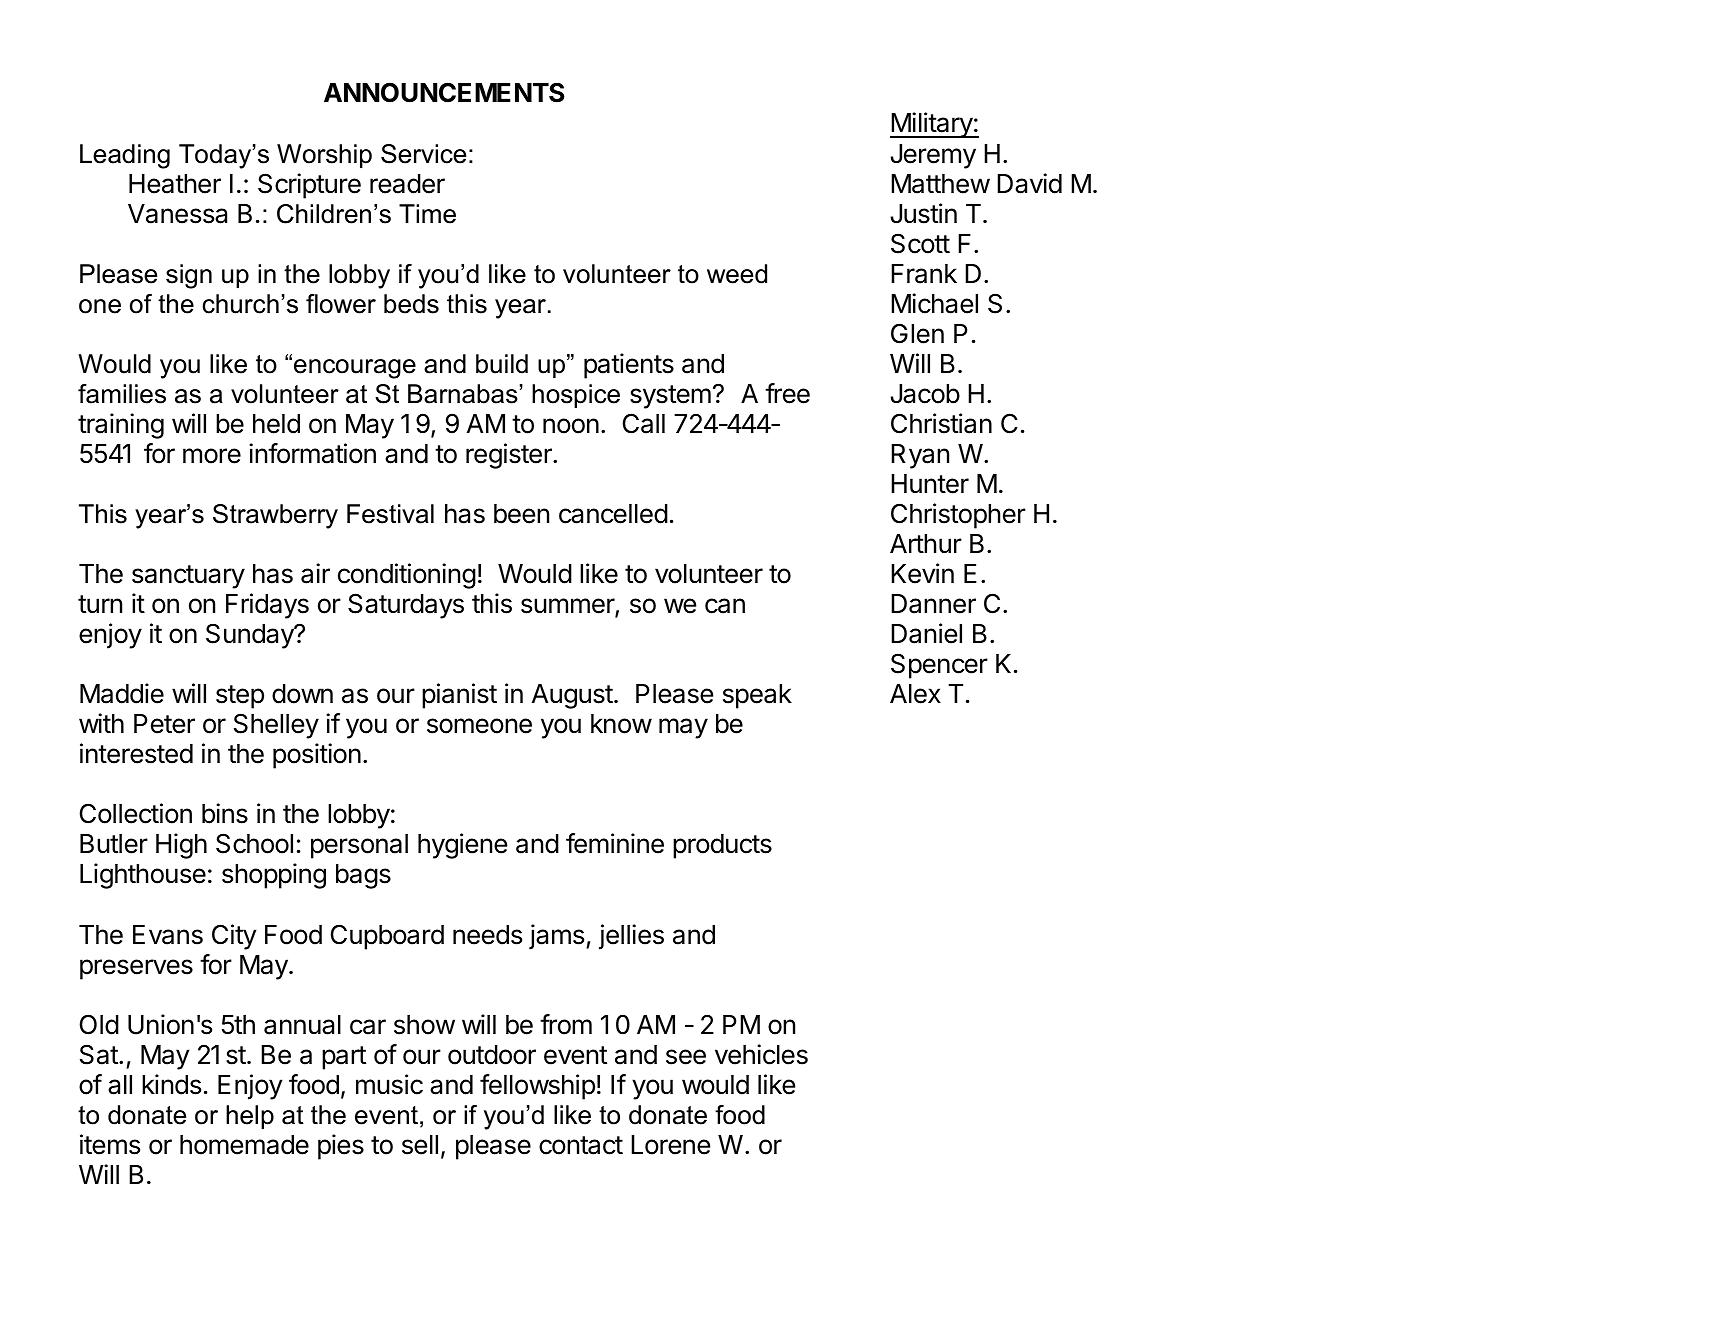 This document has height=1332, width=1724. Describe the element at coordinates (250, 1117) in the document. I see `help` at that location.
